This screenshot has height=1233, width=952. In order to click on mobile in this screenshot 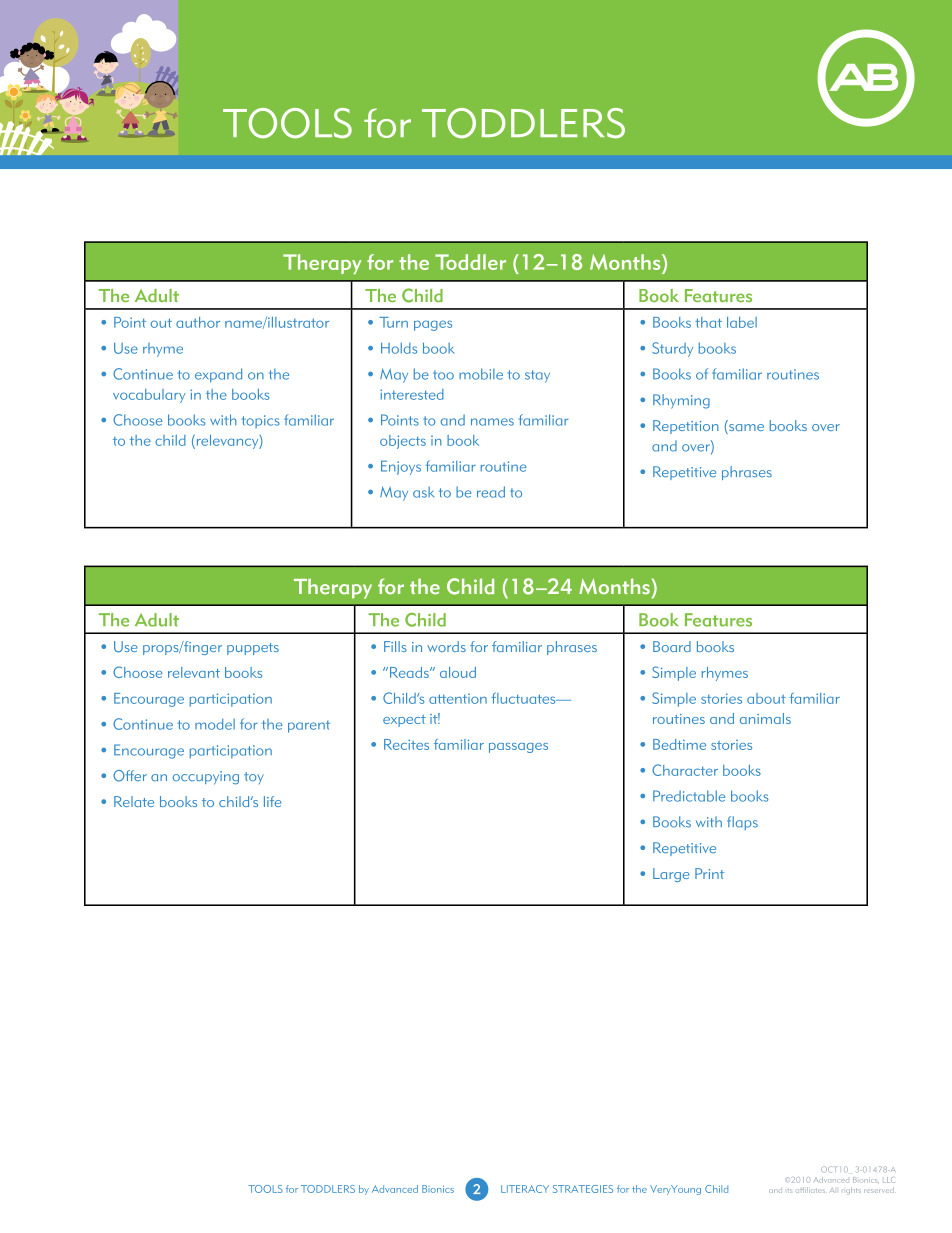, I will do `click(481, 374)`.
